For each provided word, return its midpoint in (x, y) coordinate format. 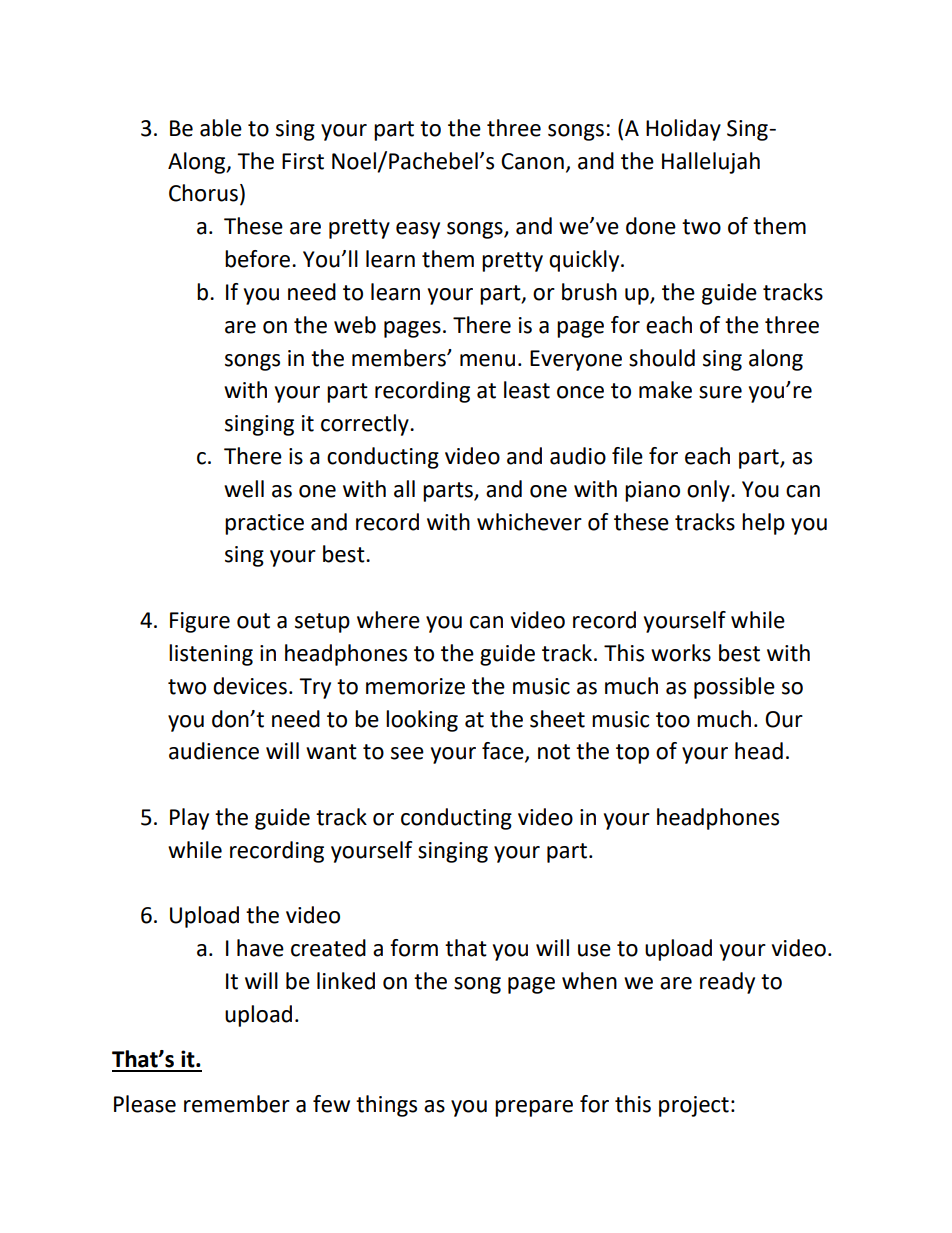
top (632, 754)
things (386, 1106)
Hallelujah (711, 163)
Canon (532, 161)
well (244, 489)
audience (214, 751)
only (709, 491)
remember (237, 1104)
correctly (366, 425)
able (221, 128)
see (407, 753)
